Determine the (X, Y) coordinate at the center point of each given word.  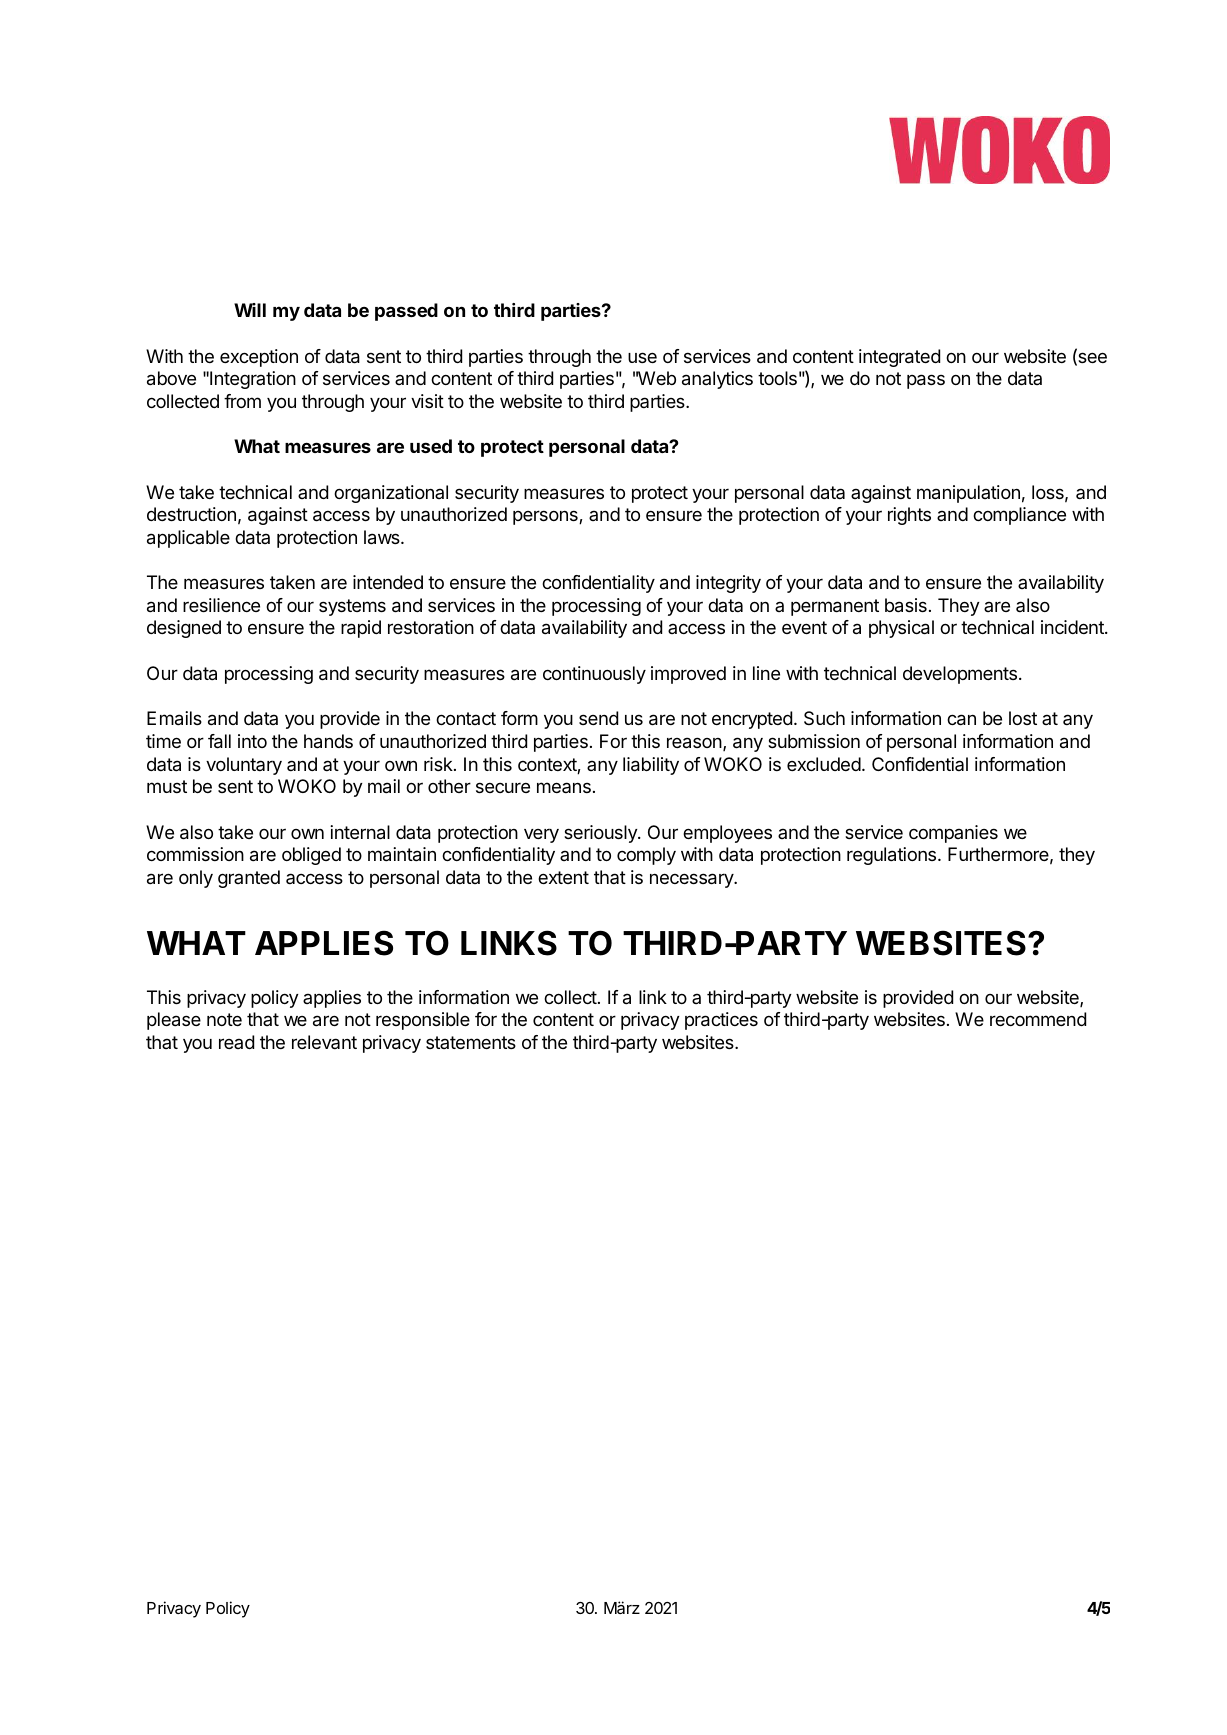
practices (721, 1021)
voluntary (244, 766)
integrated (899, 358)
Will (250, 310)
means (564, 787)
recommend (1038, 1019)
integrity (728, 584)
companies (953, 834)
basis (906, 605)
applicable (188, 539)
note (224, 1019)
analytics (717, 380)
